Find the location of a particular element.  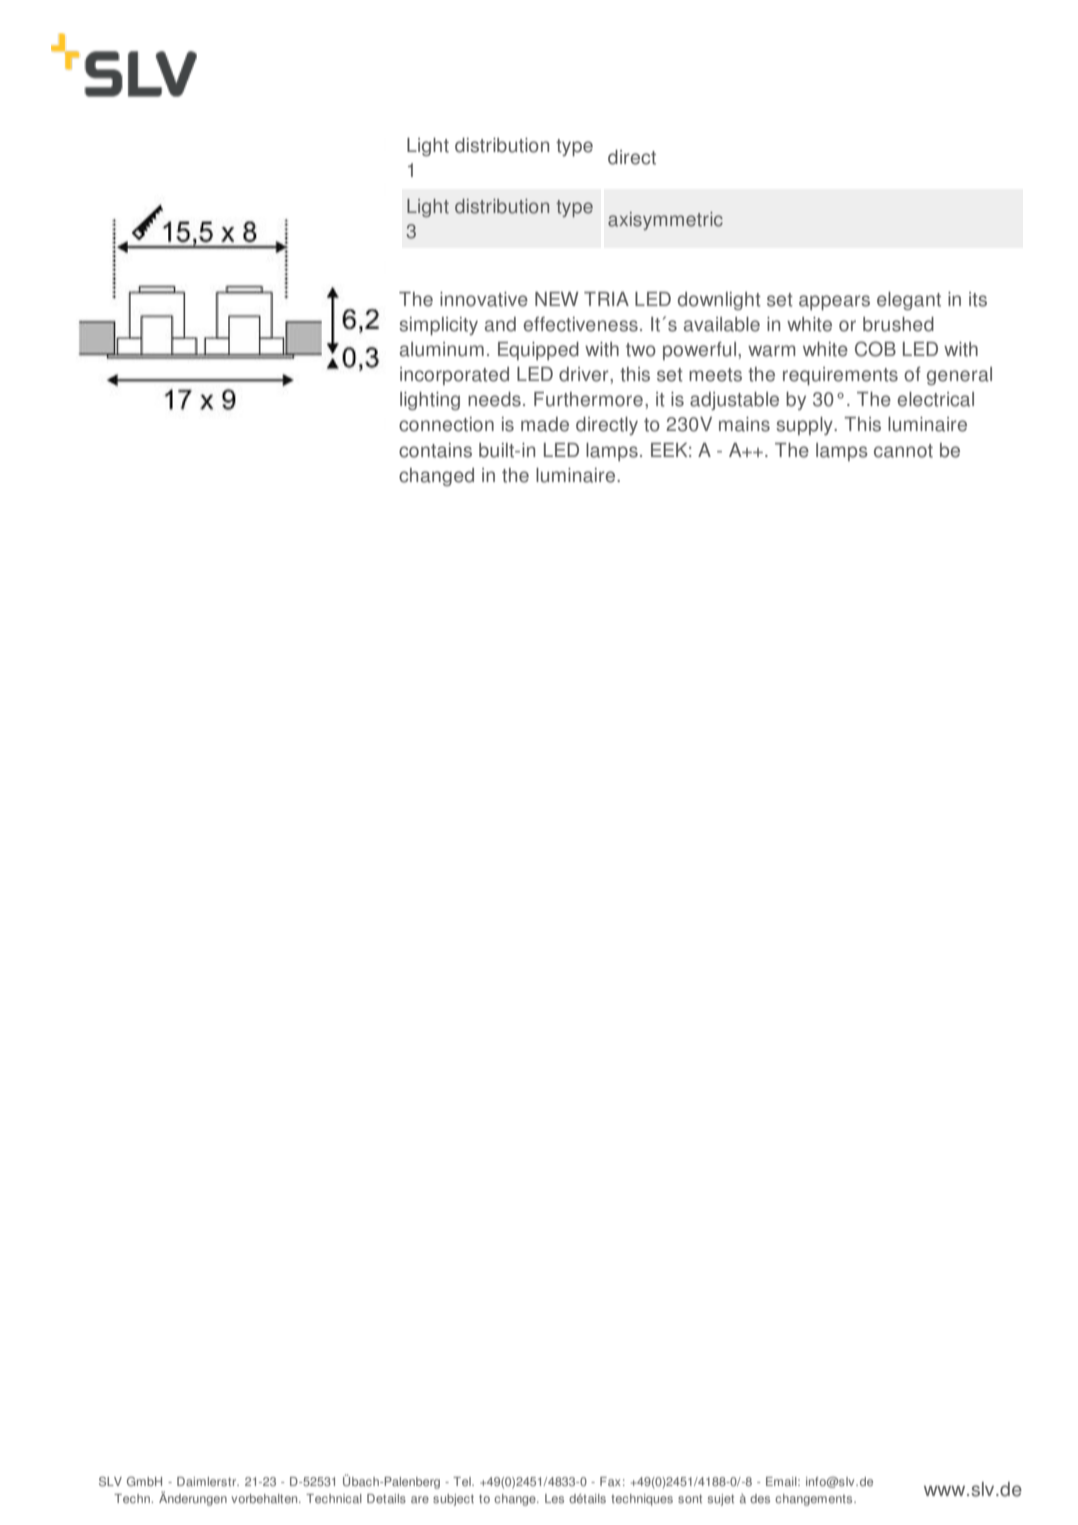

Tel is located at coordinates (463, 1481).
